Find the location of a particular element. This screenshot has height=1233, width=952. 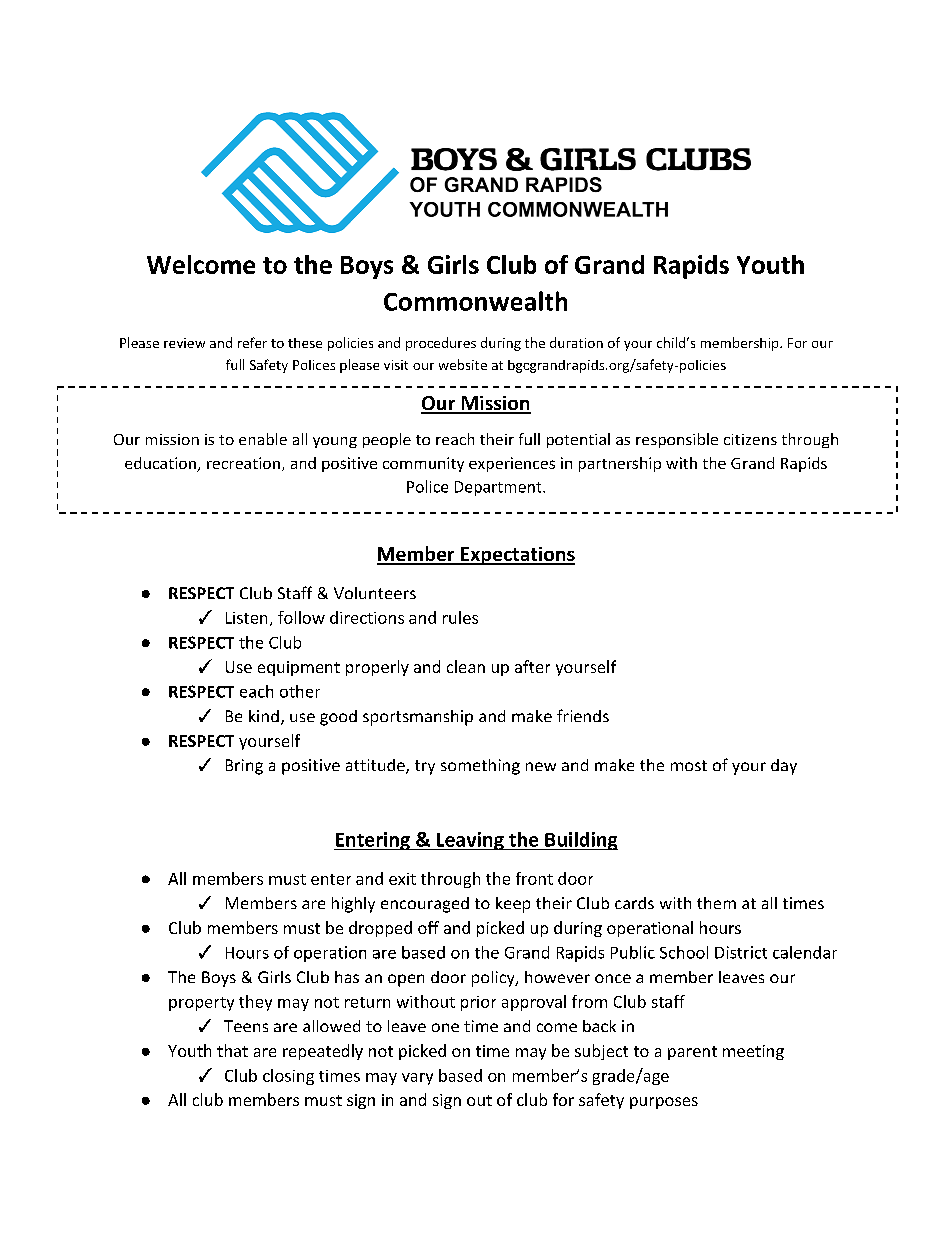

duration is located at coordinates (576, 342).
